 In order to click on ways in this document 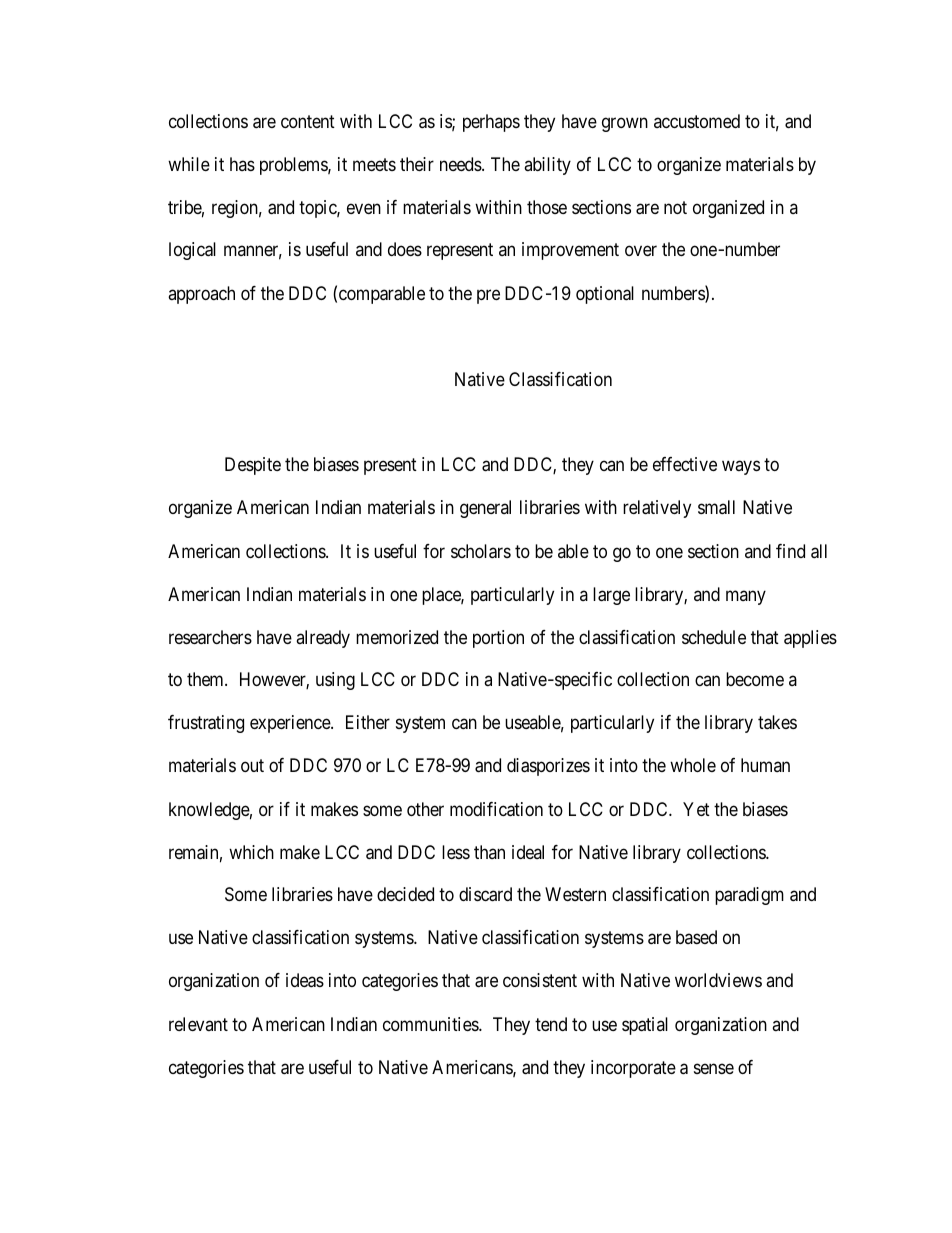, I will do `click(741, 468)`.
